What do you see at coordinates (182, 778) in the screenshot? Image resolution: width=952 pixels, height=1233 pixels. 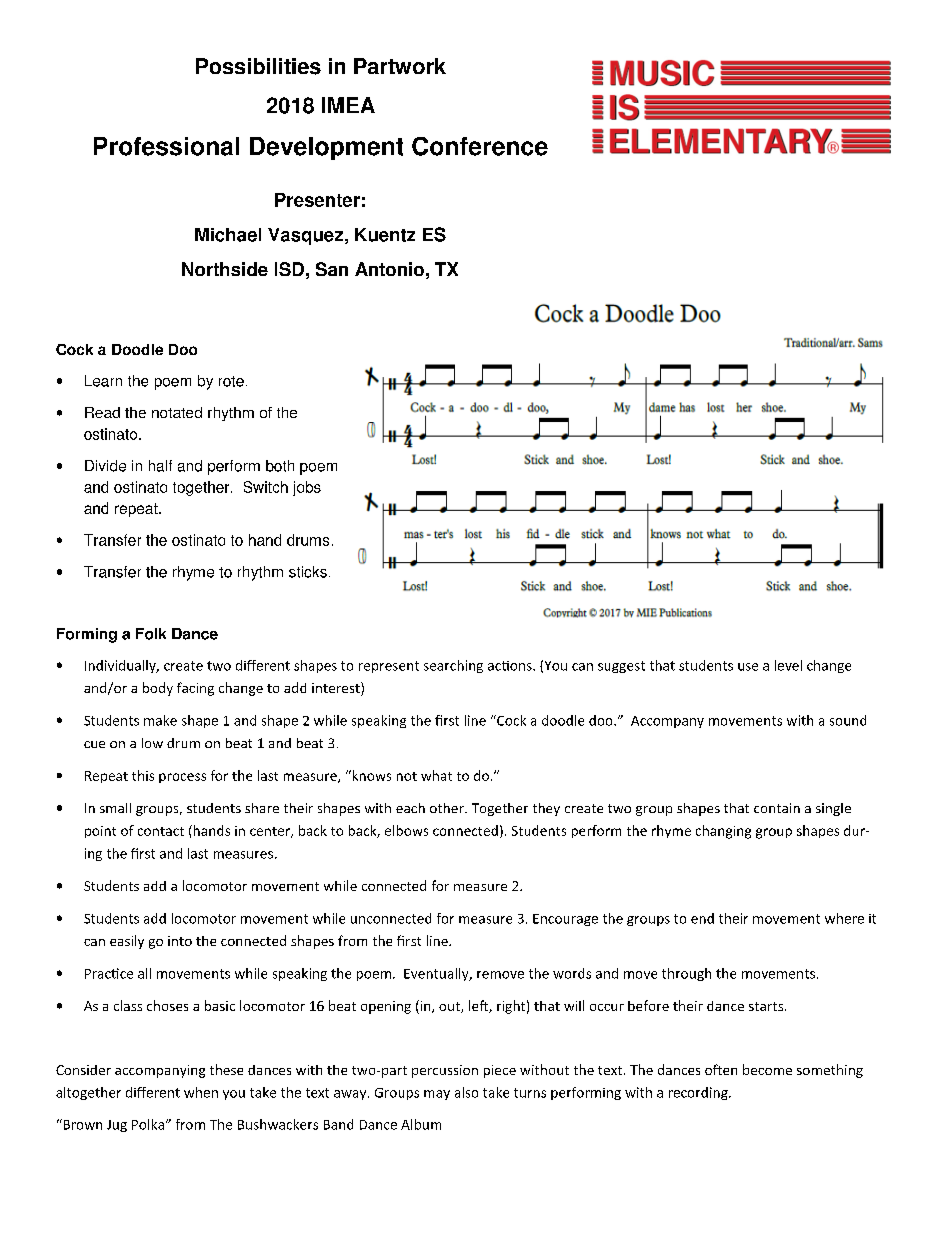 I see `process` at bounding box center [182, 778].
